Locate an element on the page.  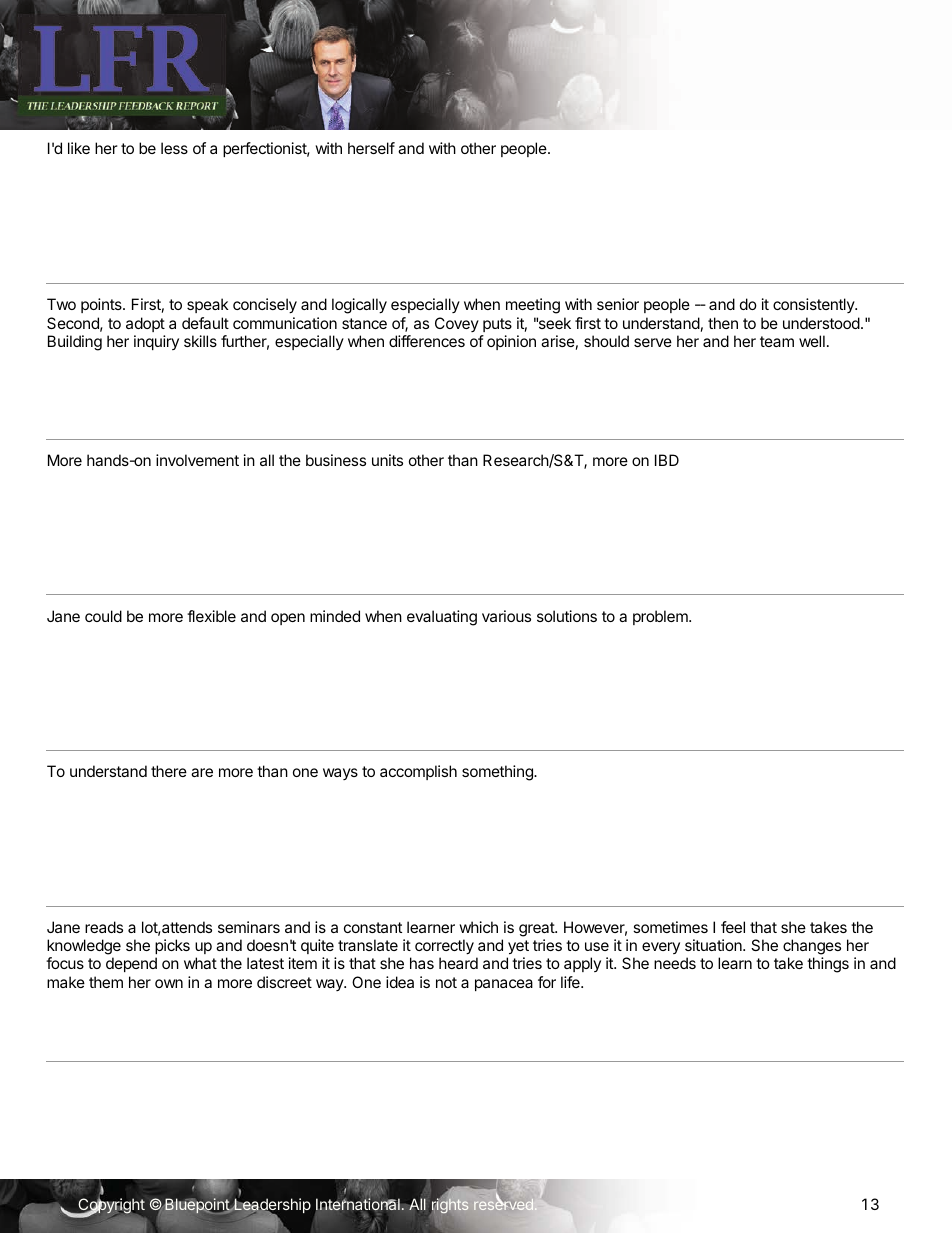
feel is located at coordinates (733, 927).
